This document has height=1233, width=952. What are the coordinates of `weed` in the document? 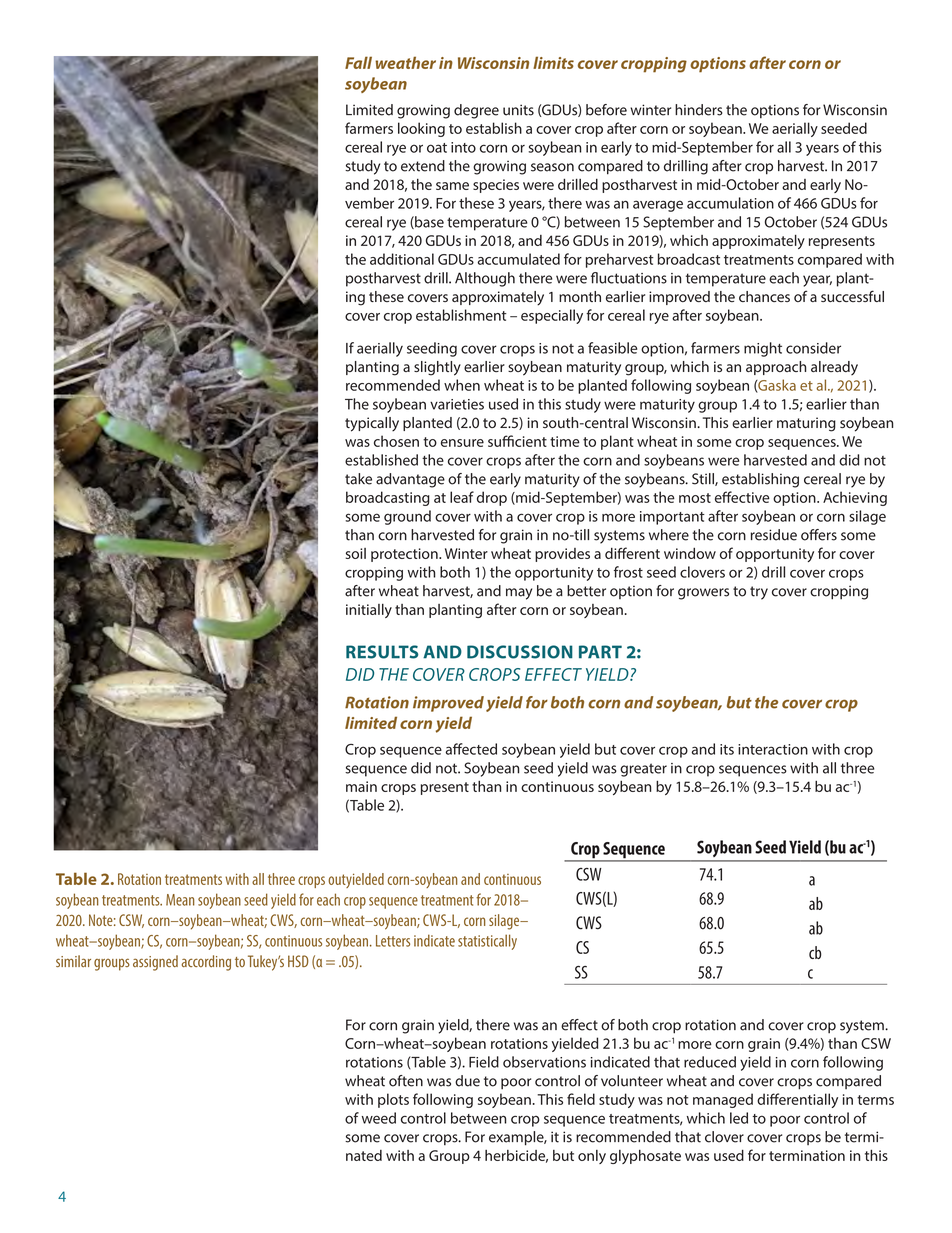 It's located at (379, 1118).
